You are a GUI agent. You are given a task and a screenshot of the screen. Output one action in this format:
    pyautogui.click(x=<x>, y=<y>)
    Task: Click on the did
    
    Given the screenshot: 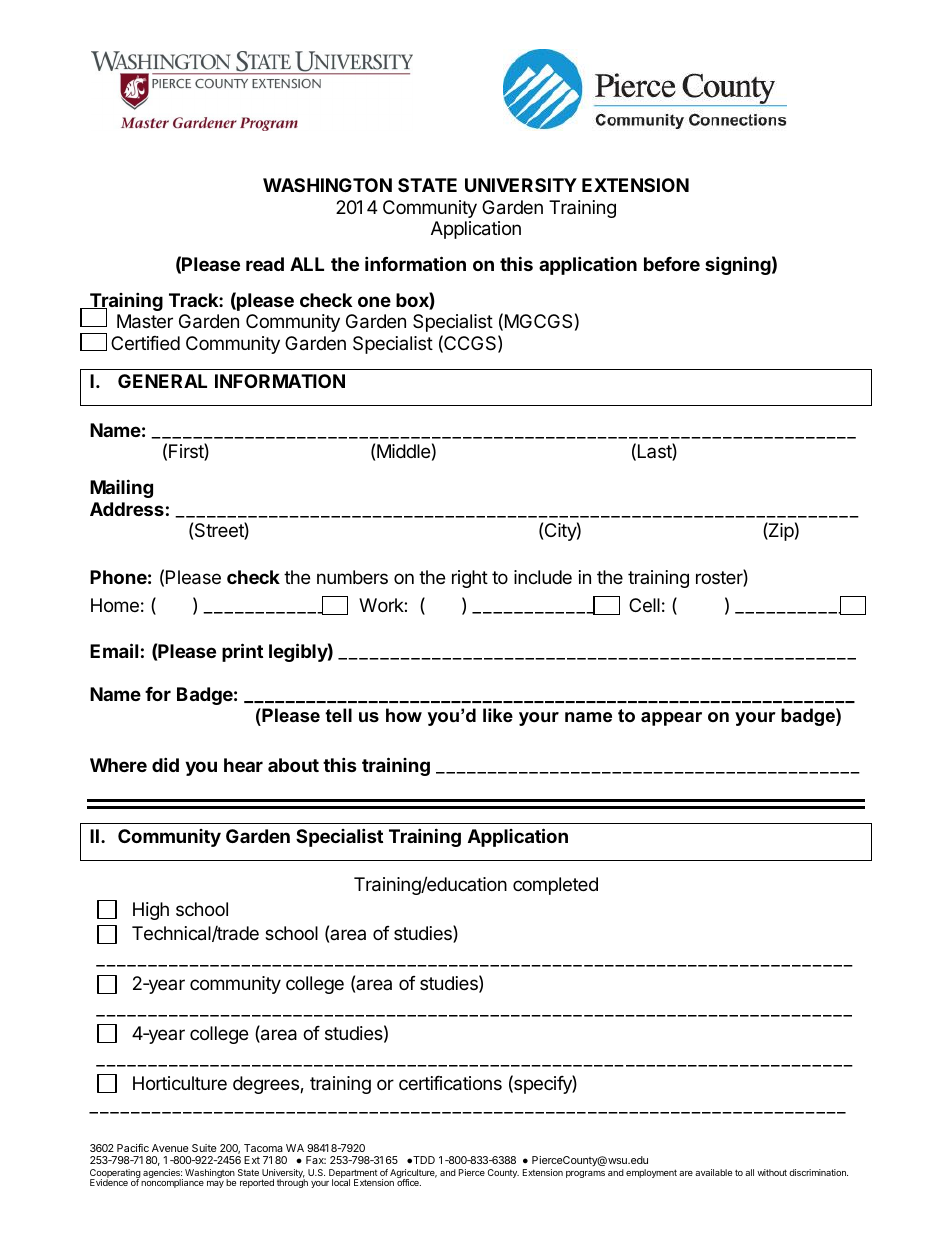 What is the action you would take?
    pyautogui.click(x=165, y=764)
